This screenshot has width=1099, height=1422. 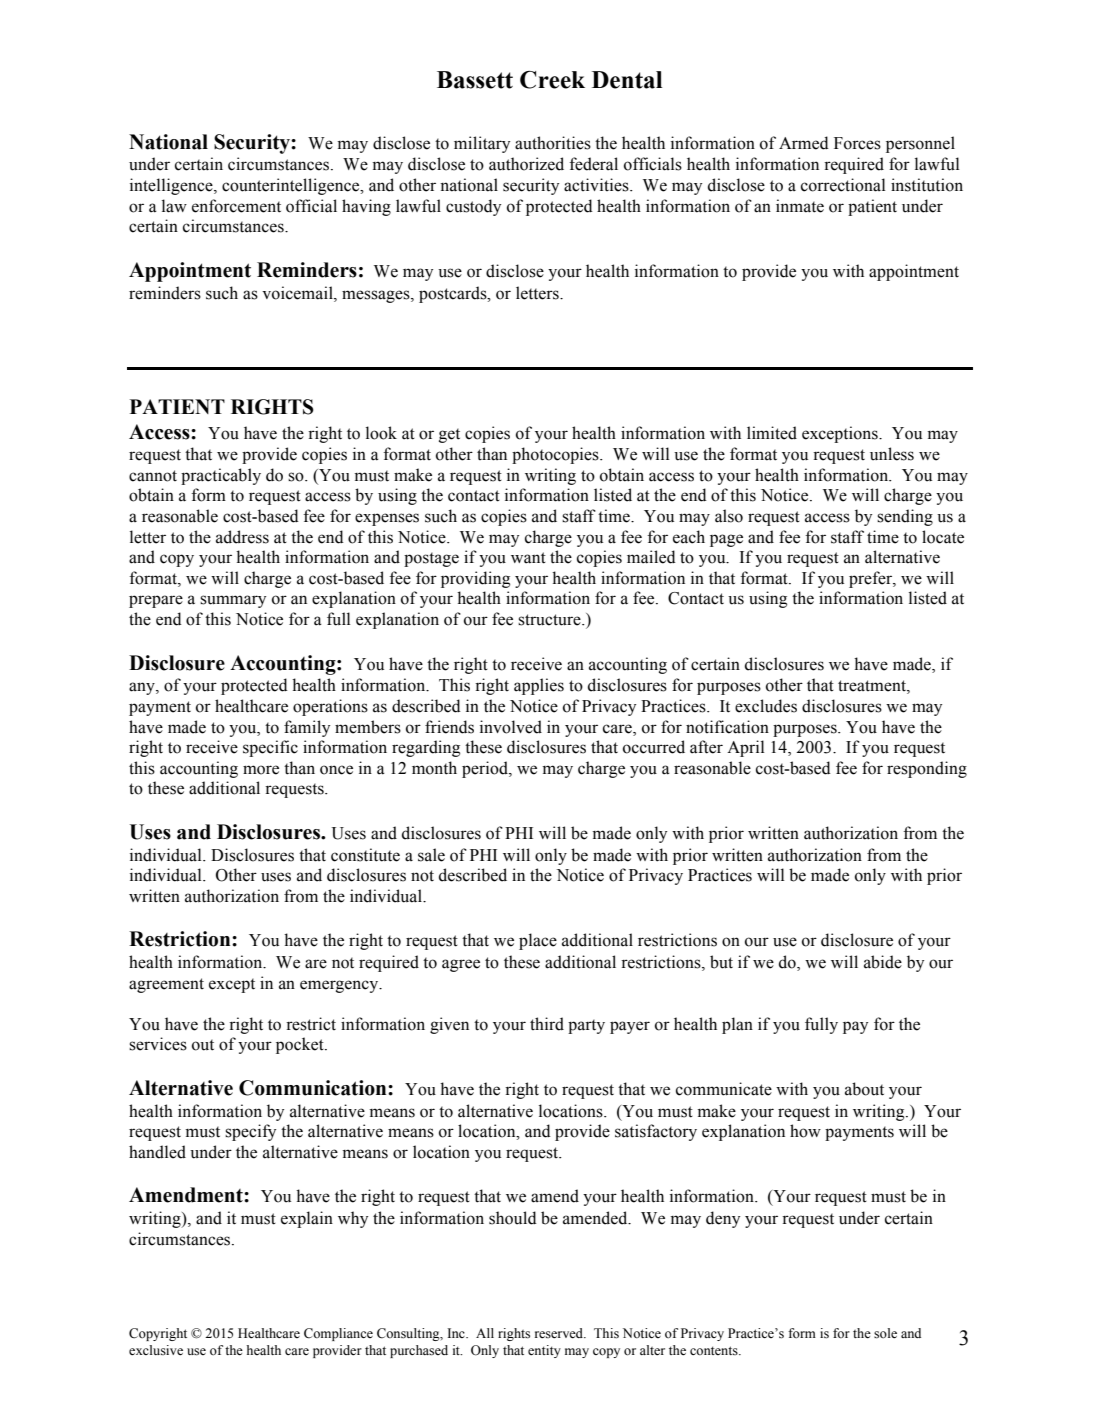 What do you see at coordinates (857, 143) in the screenshot?
I see `Forces` at bounding box center [857, 143].
